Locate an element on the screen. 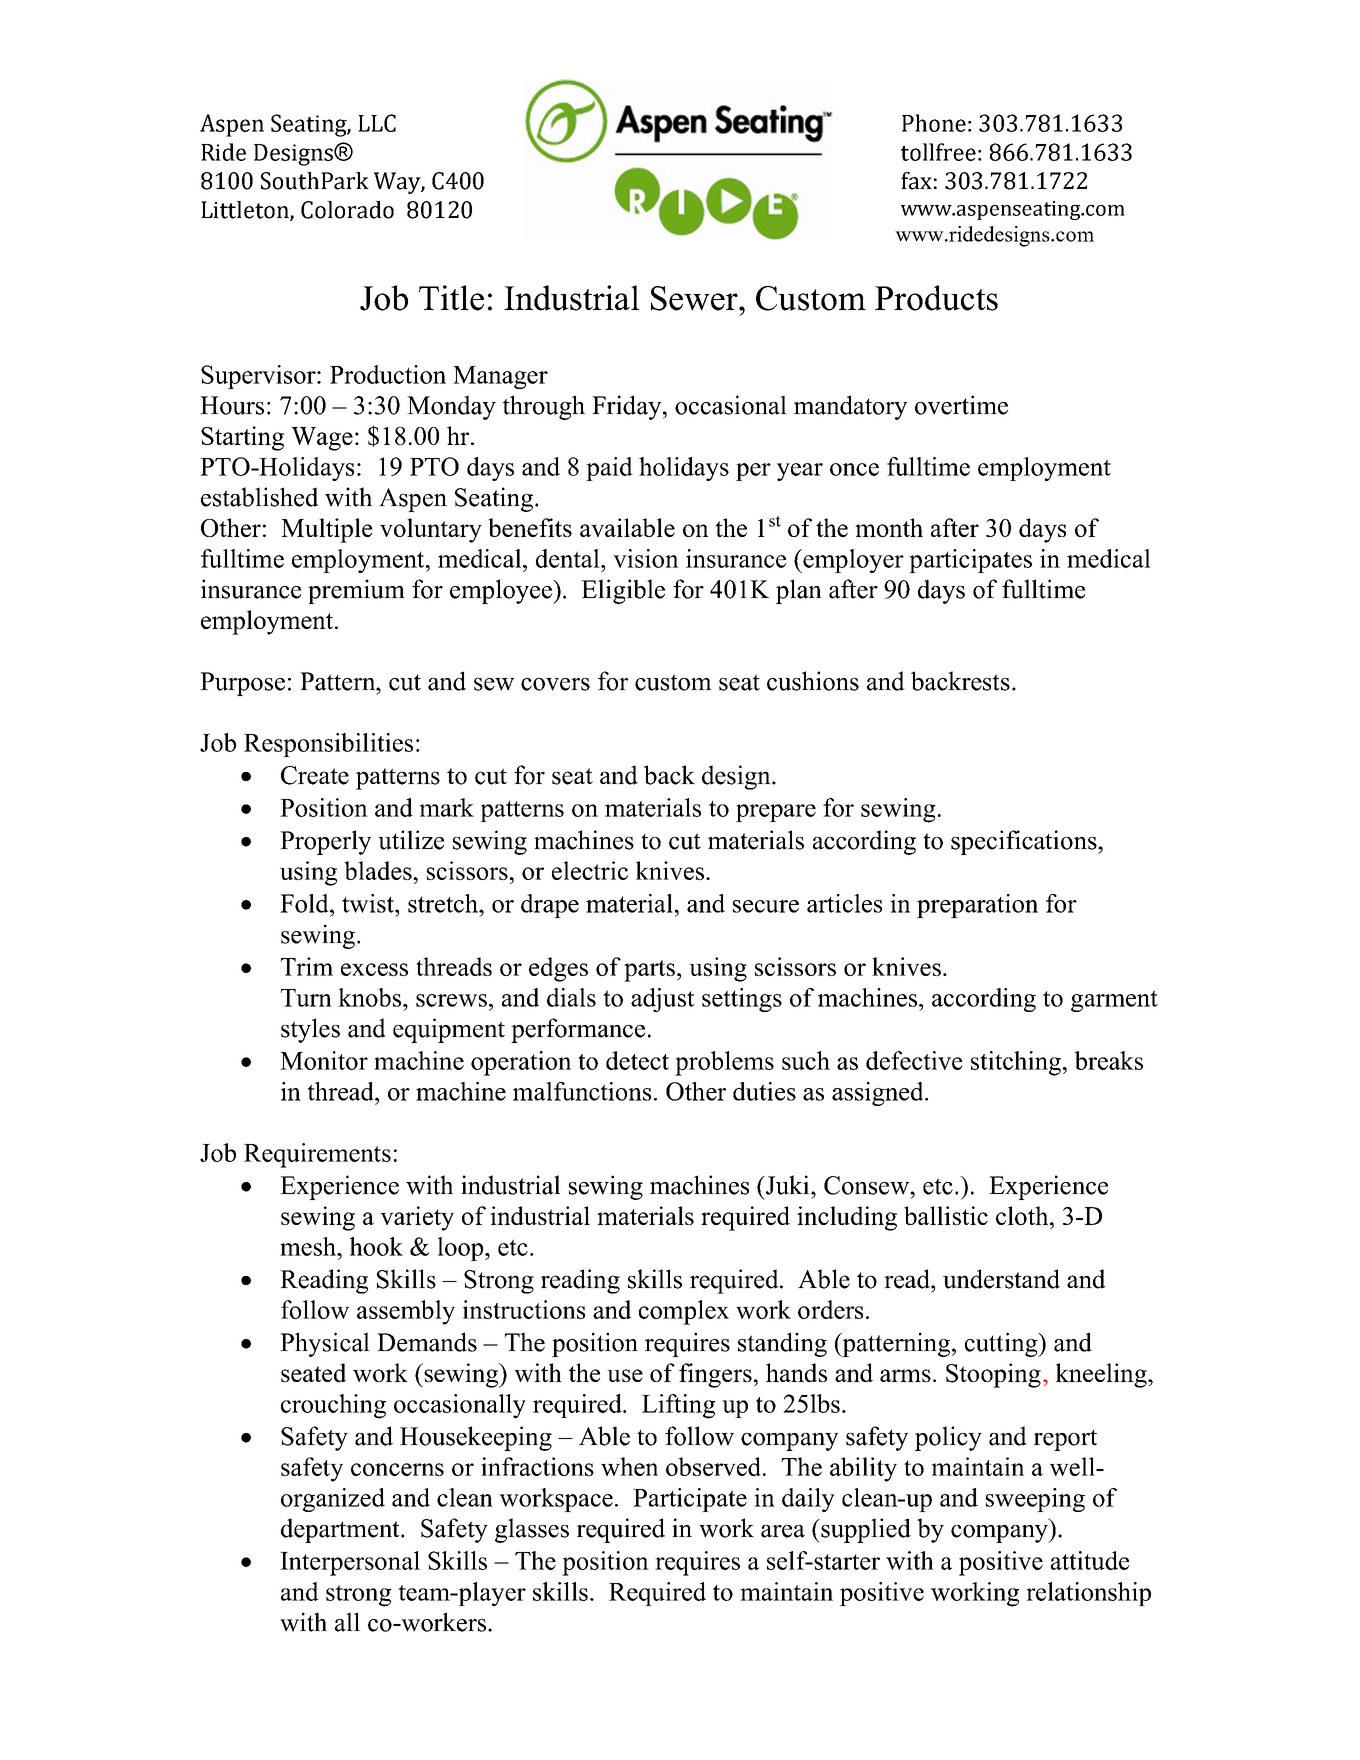  specifications is located at coordinates (1025, 842).
